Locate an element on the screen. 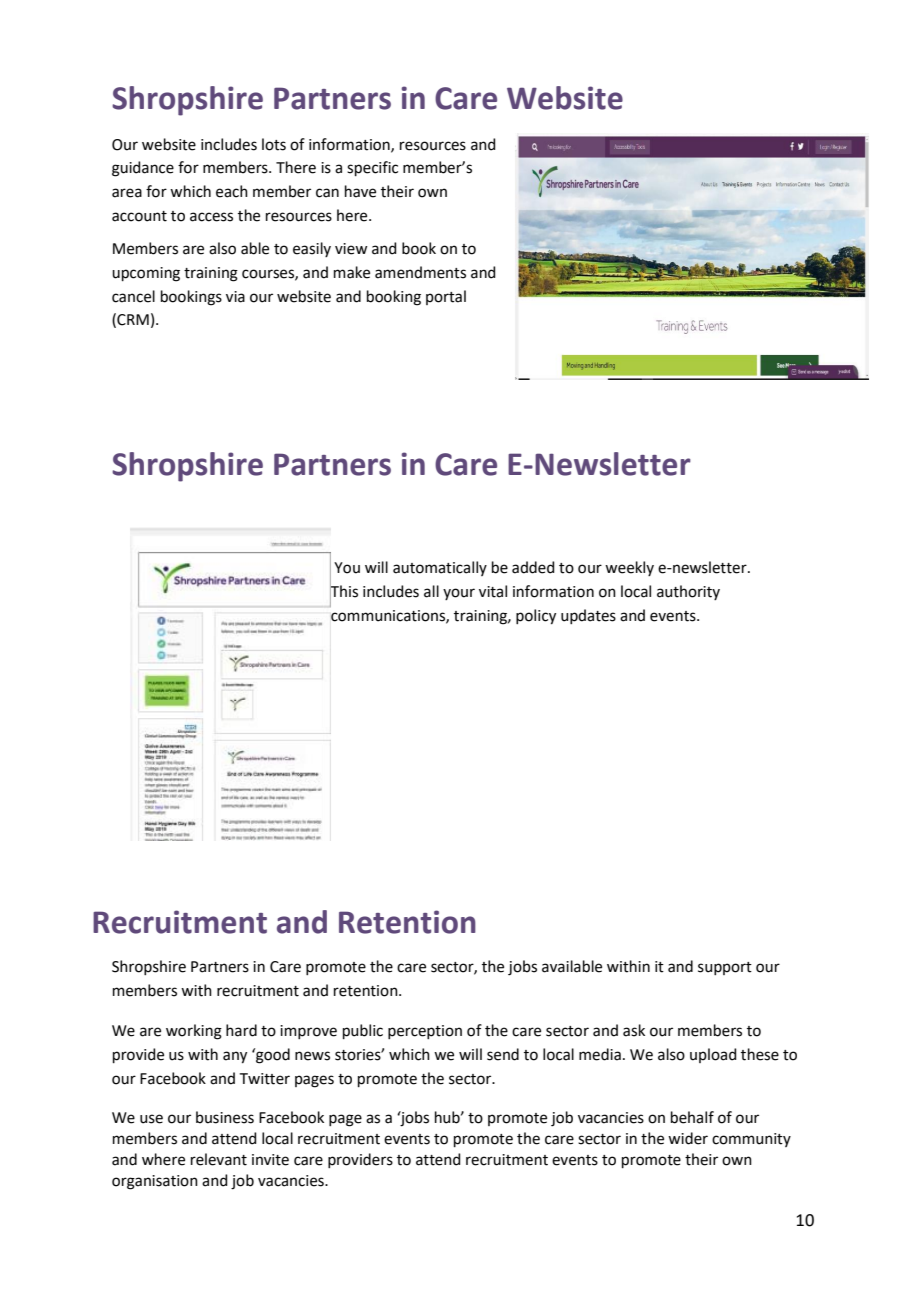 The image size is (924, 1307). specific is located at coordinates (372, 168).
